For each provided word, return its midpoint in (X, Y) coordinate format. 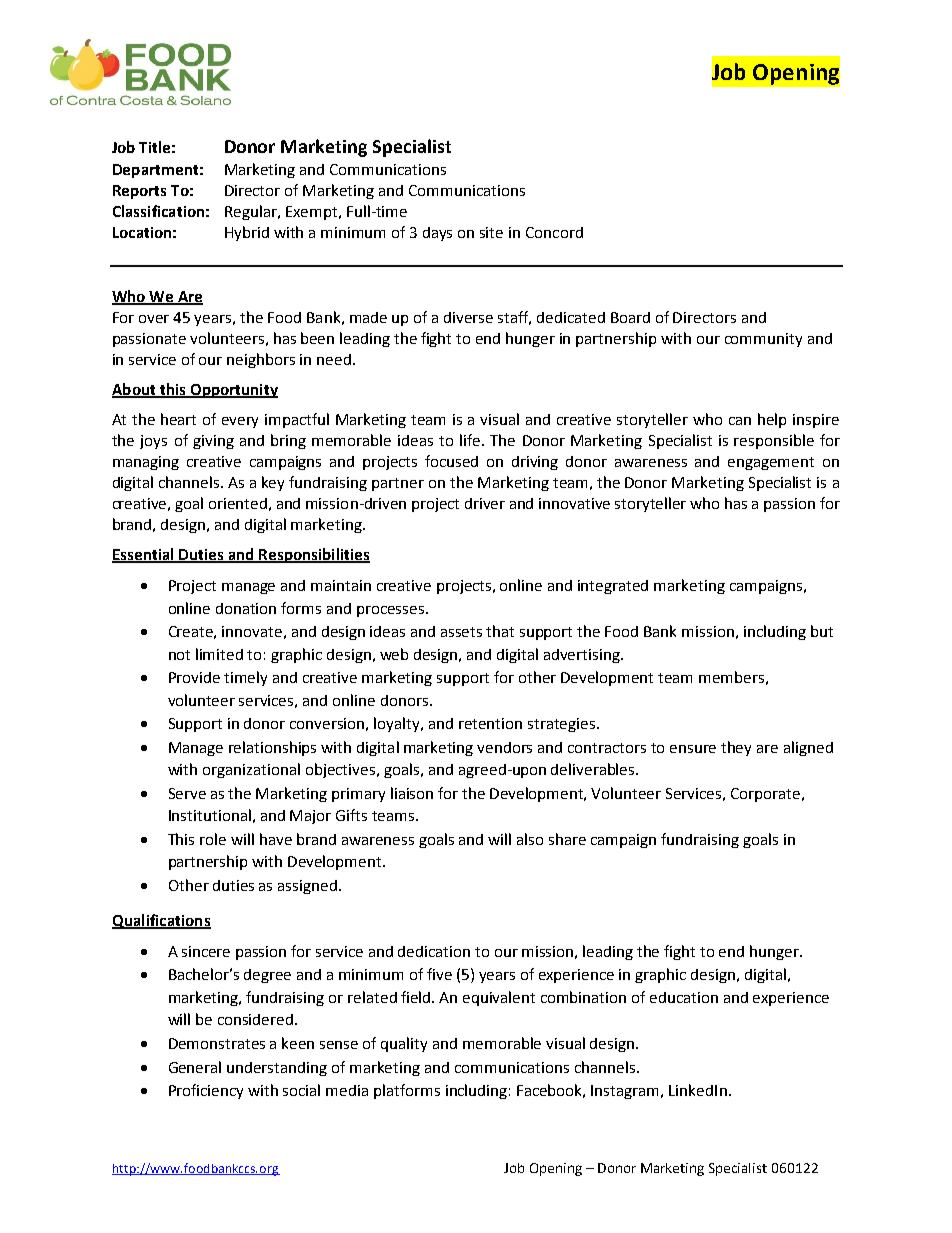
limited (219, 654)
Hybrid (247, 233)
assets (461, 632)
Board (630, 317)
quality (404, 1044)
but (822, 631)
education (684, 997)
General (195, 1067)
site (491, 232)
